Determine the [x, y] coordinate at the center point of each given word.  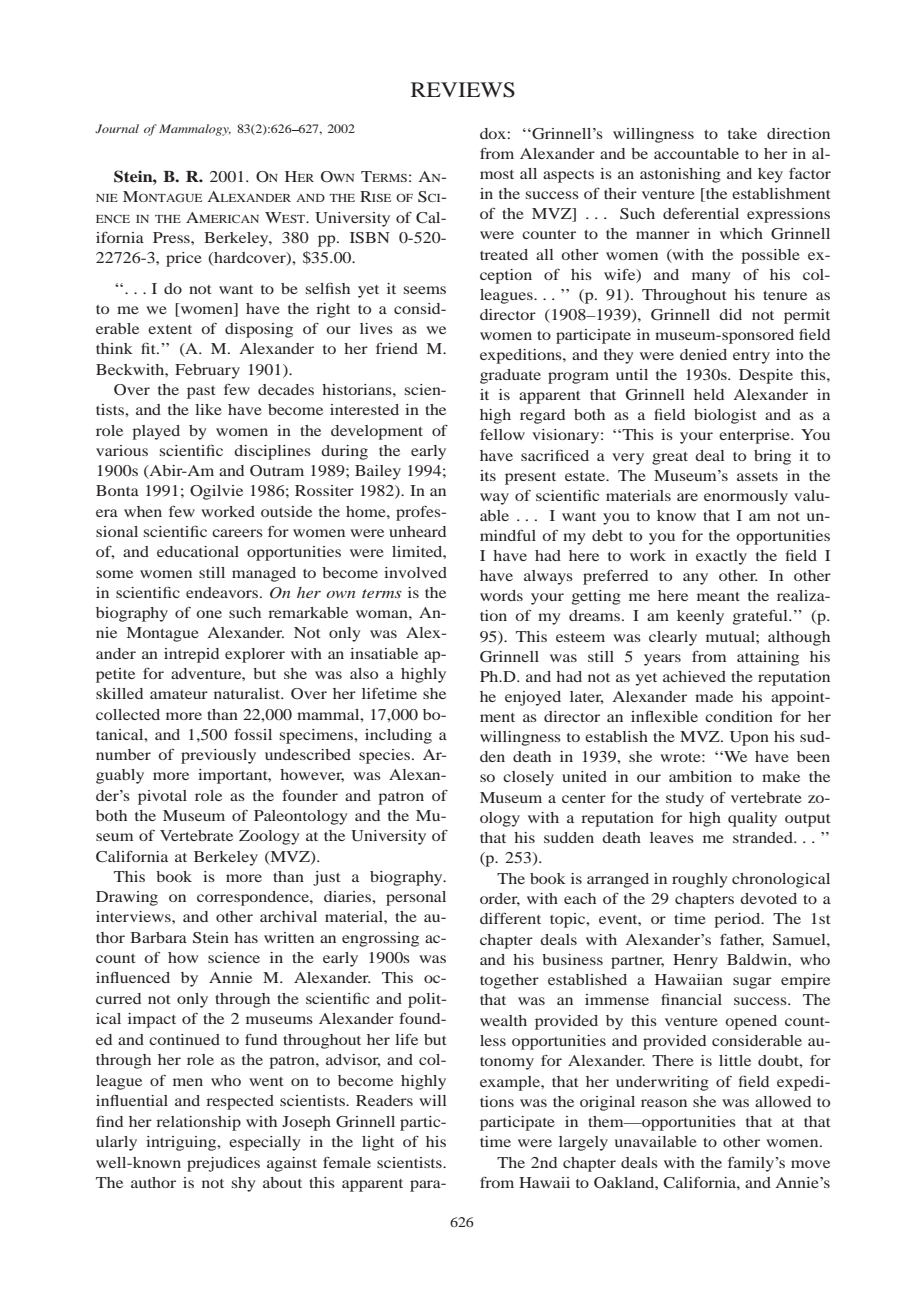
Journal [117, 128]
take [742, 133]
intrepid [191, 655]
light [378, 1143]
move [810, 1164]
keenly [700, 617]
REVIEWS [463, 90]
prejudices [223, 1164]
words [501, 595]
